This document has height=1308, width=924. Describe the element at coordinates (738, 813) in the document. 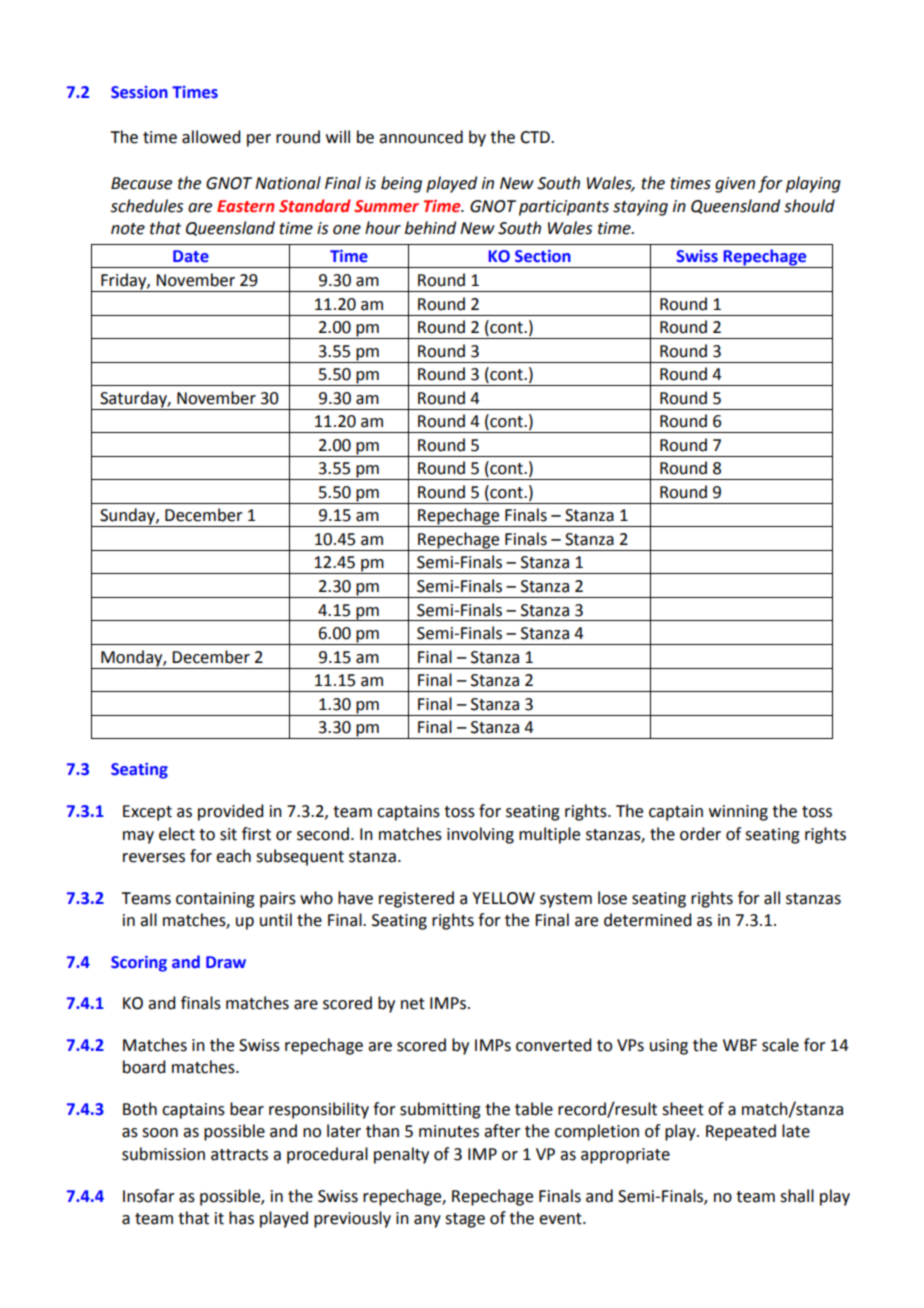

I see `winning` at that location.
